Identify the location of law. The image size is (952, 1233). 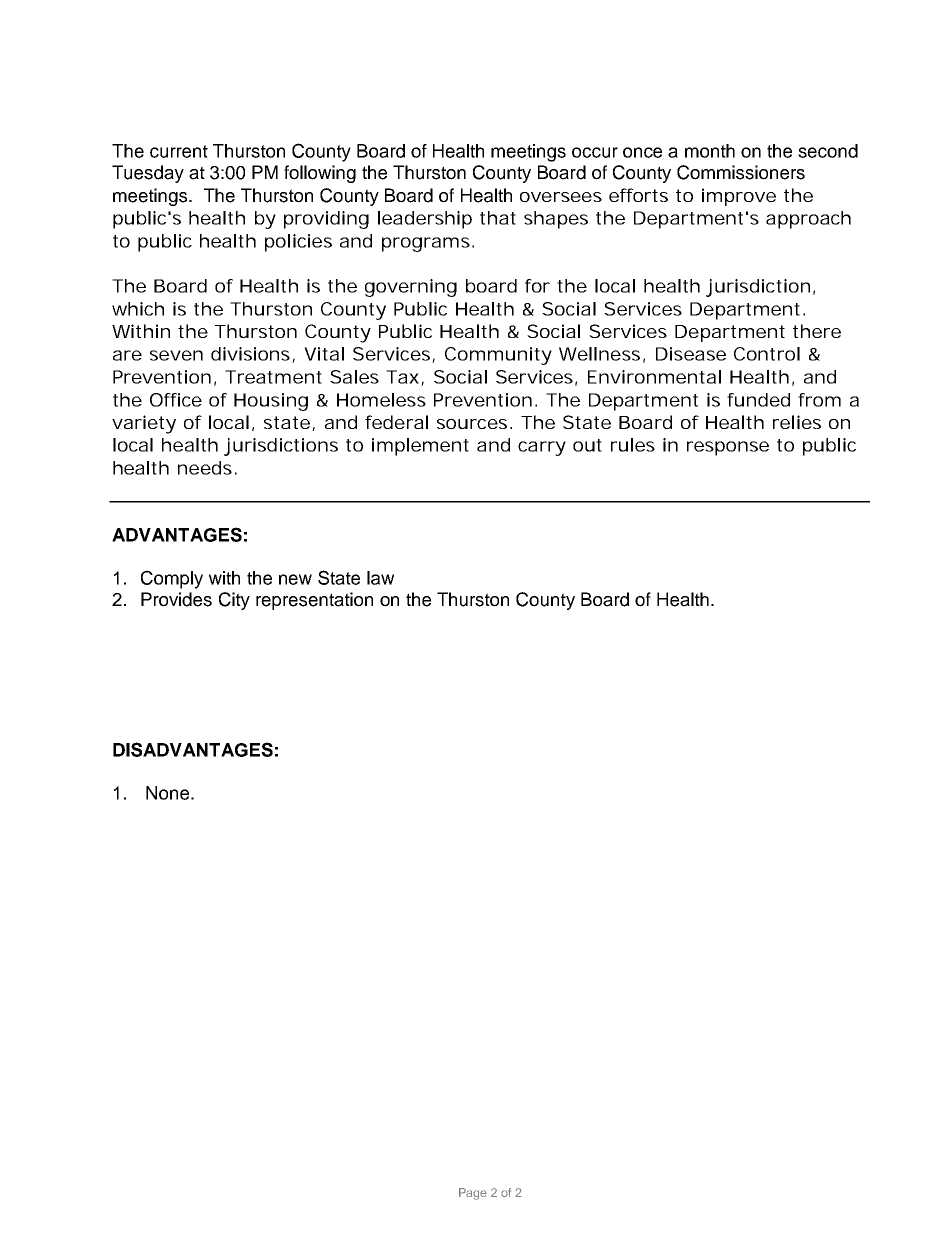
(380, 578).
